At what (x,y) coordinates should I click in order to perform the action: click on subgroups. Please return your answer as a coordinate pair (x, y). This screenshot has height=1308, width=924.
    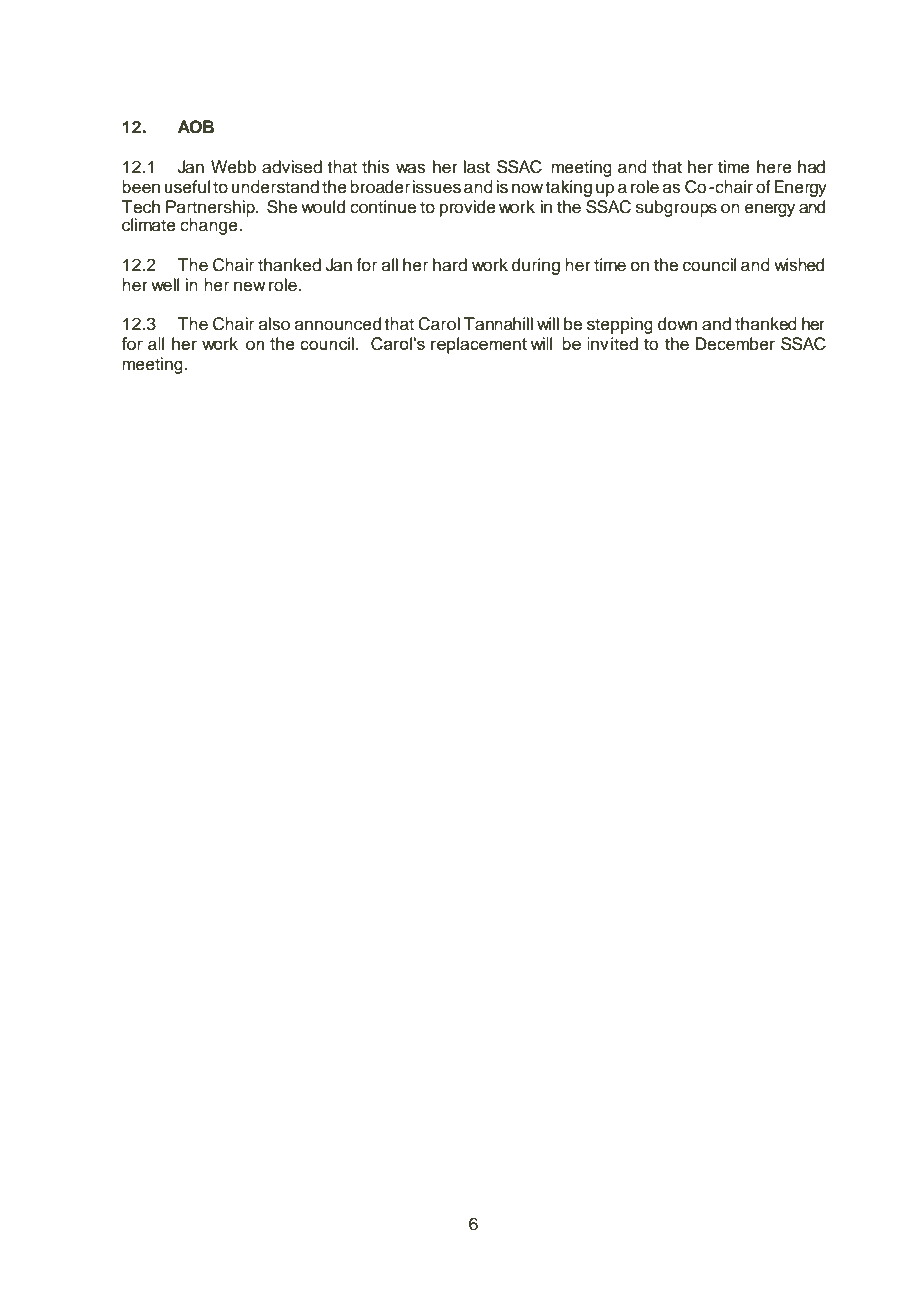
    Looking at the image, I should click on (676, 208).
